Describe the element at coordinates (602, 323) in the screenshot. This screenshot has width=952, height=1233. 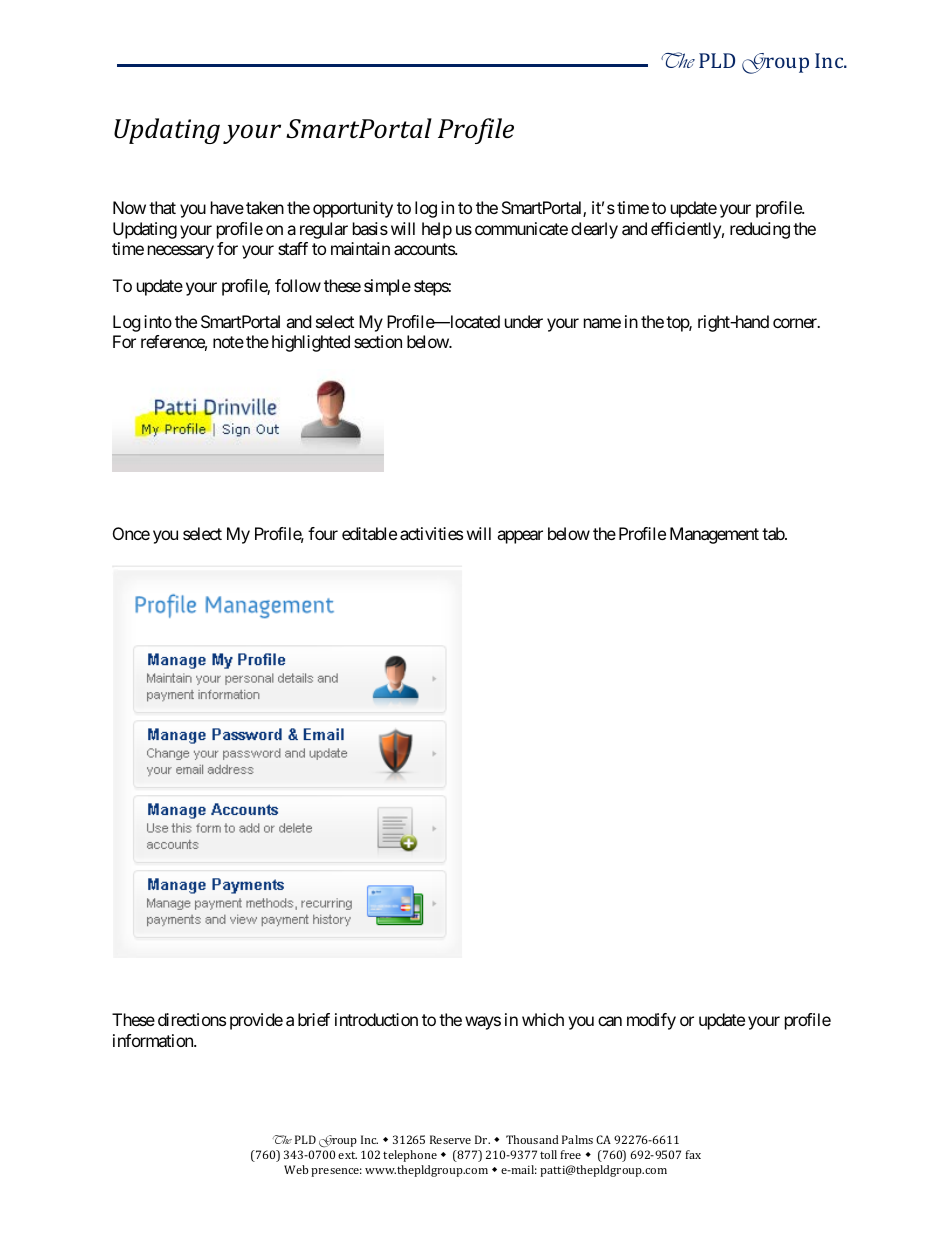
I see `name` at that location.
